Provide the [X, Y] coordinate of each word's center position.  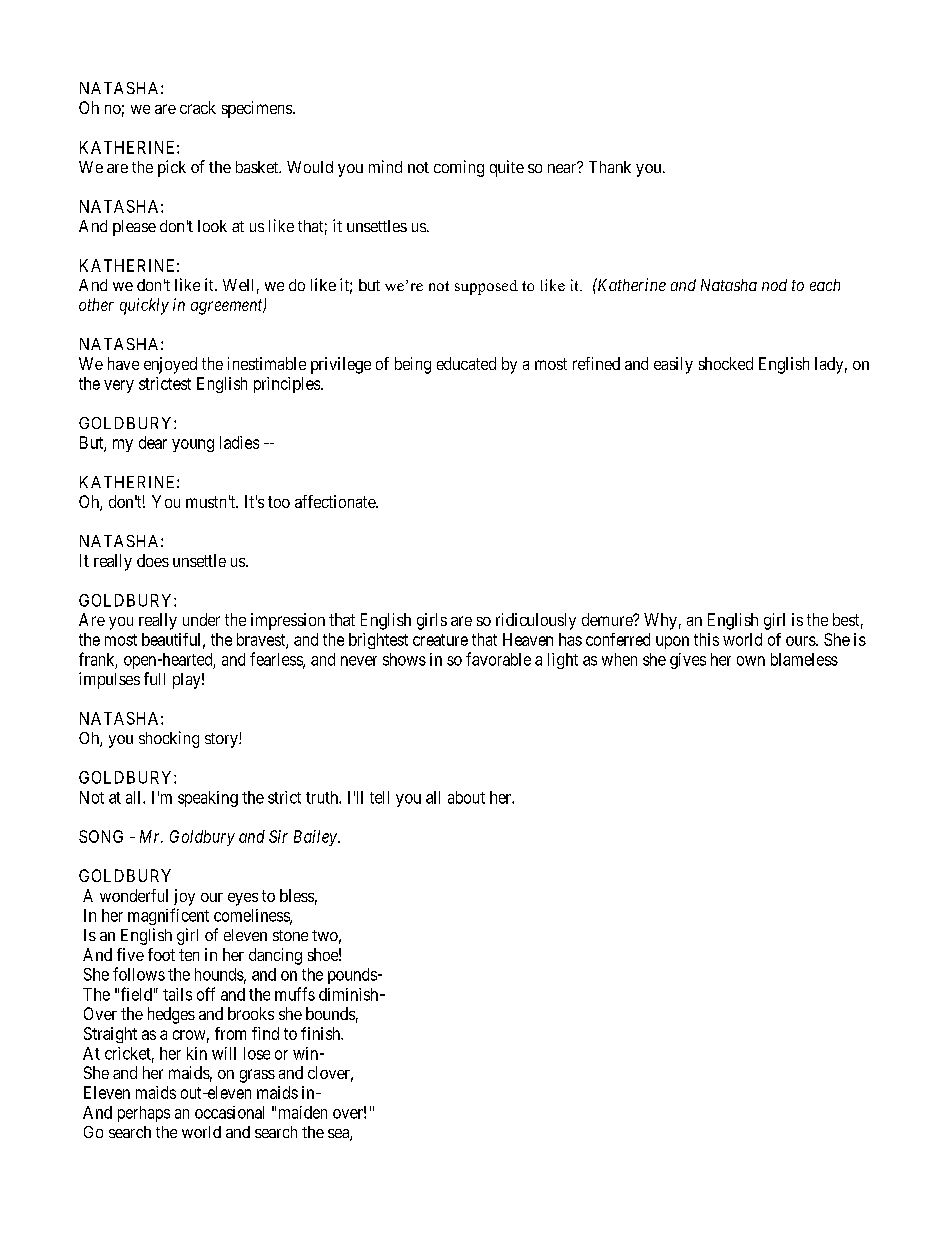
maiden [303, 1112]
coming [459, 168]
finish [322, 1033]
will [224, 1053]
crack [198, 107]
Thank [610, 167]
